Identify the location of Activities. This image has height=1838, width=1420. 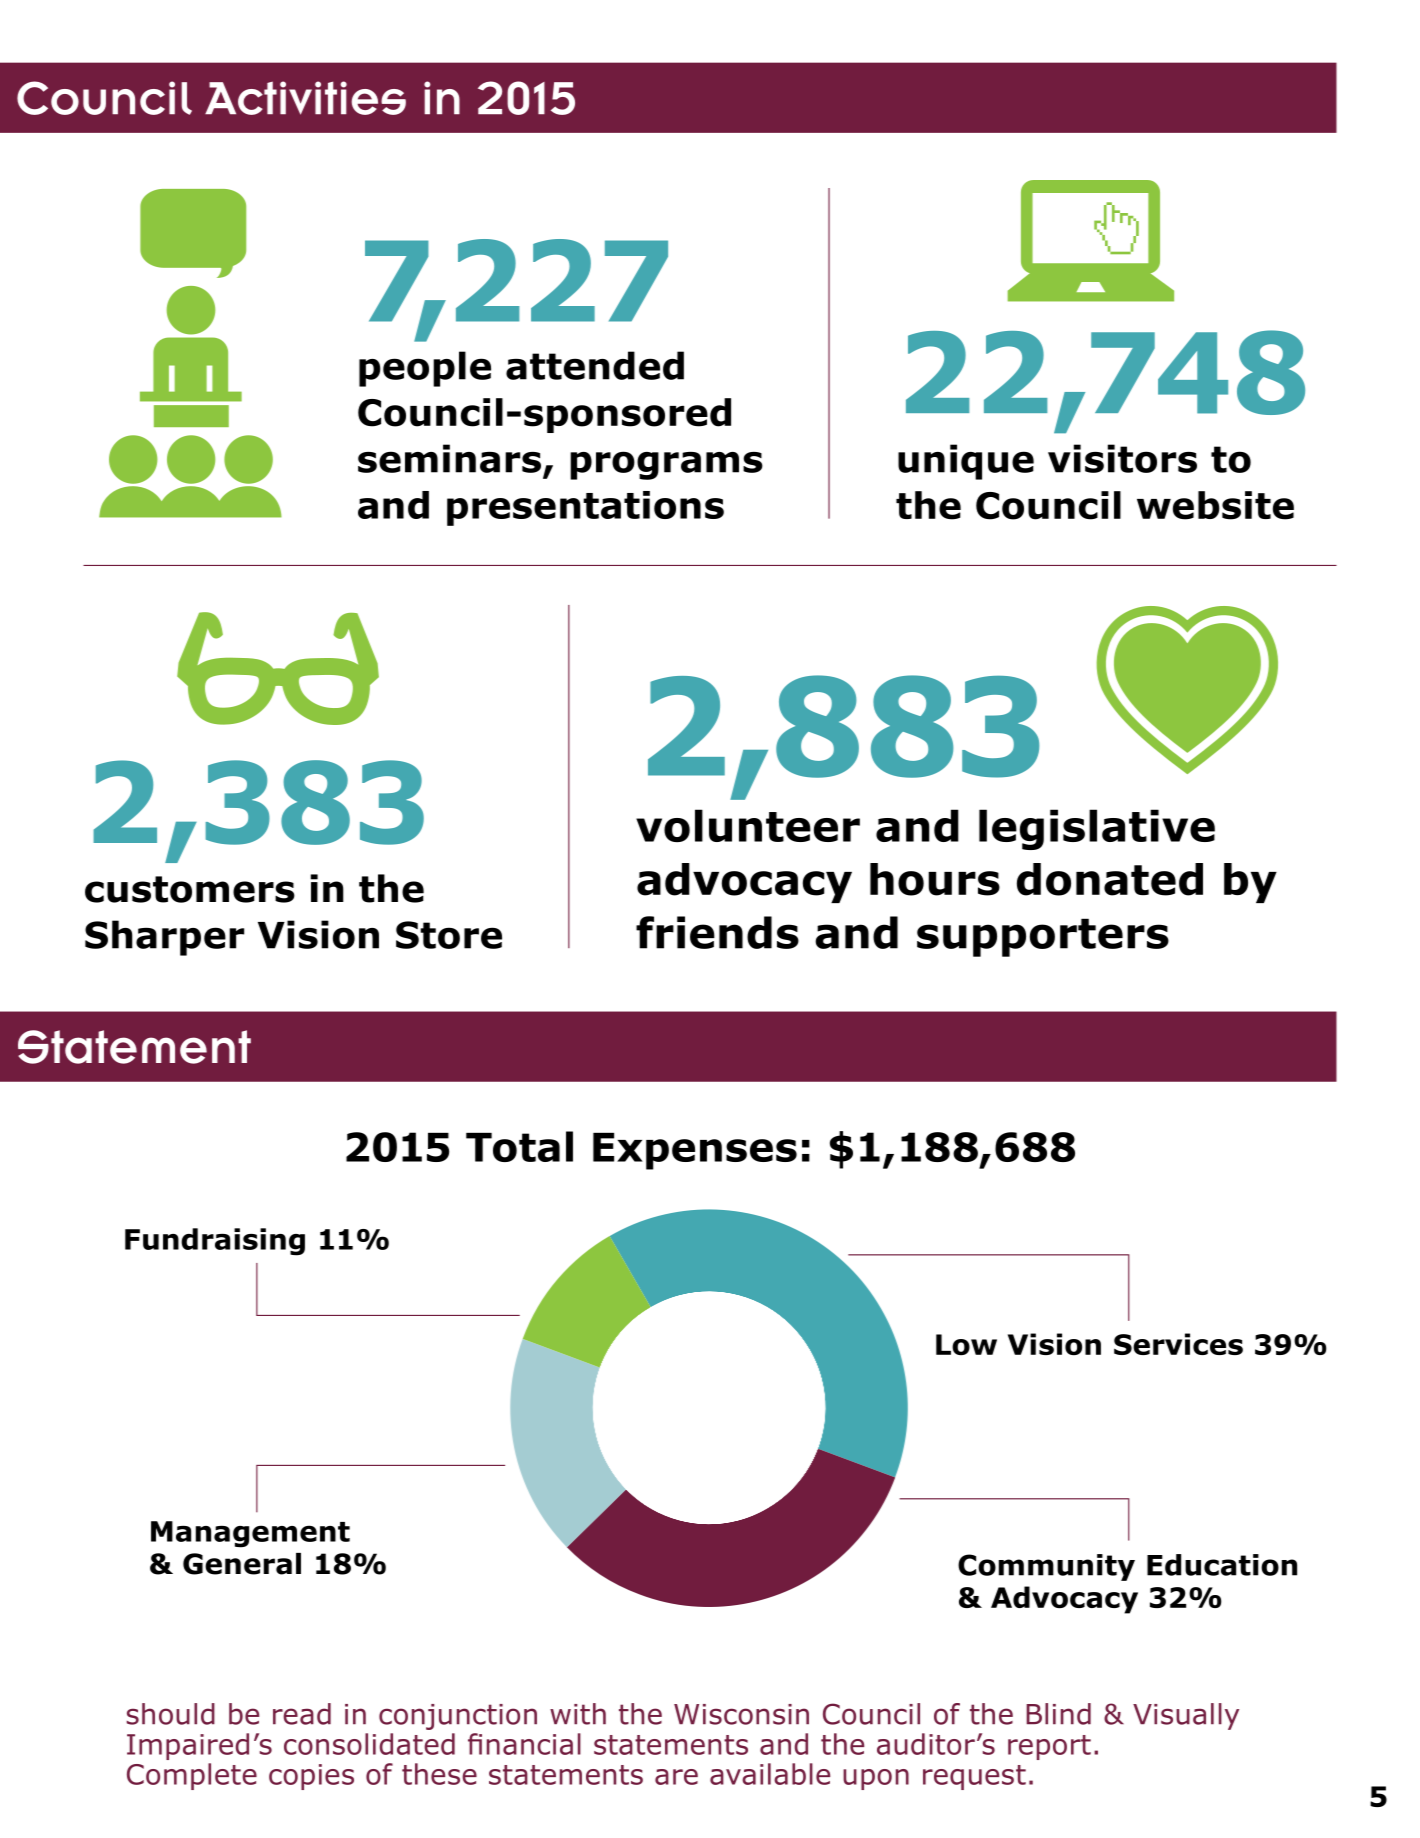
(305, 98).
